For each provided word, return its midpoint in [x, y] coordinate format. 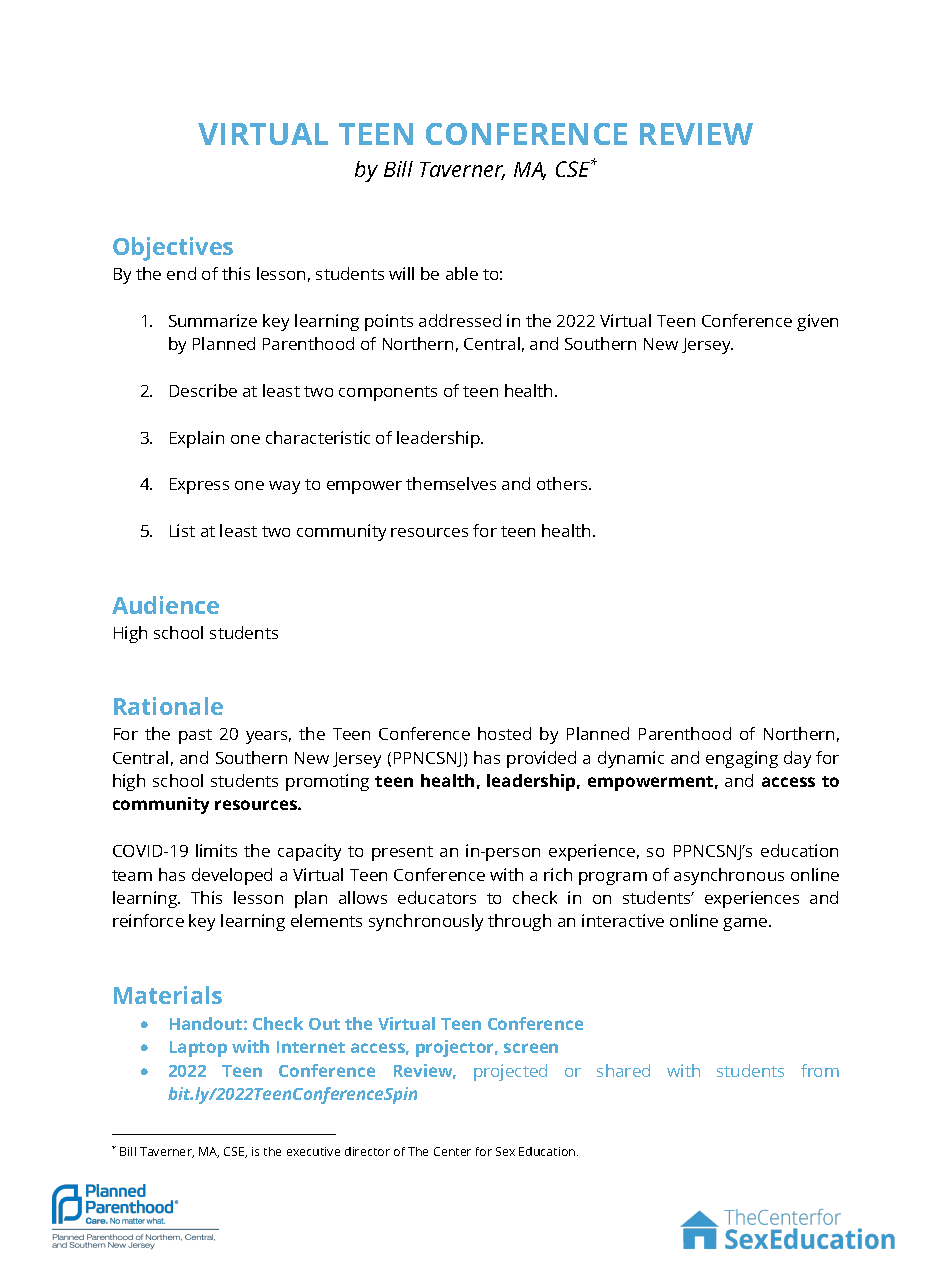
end [181, 273]
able [462, 273]
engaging [742, 759]
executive [313, 1151]
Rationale [168, 706]
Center [452, 1151]
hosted [504, 733]
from [820, 1070]
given [817, 322]
